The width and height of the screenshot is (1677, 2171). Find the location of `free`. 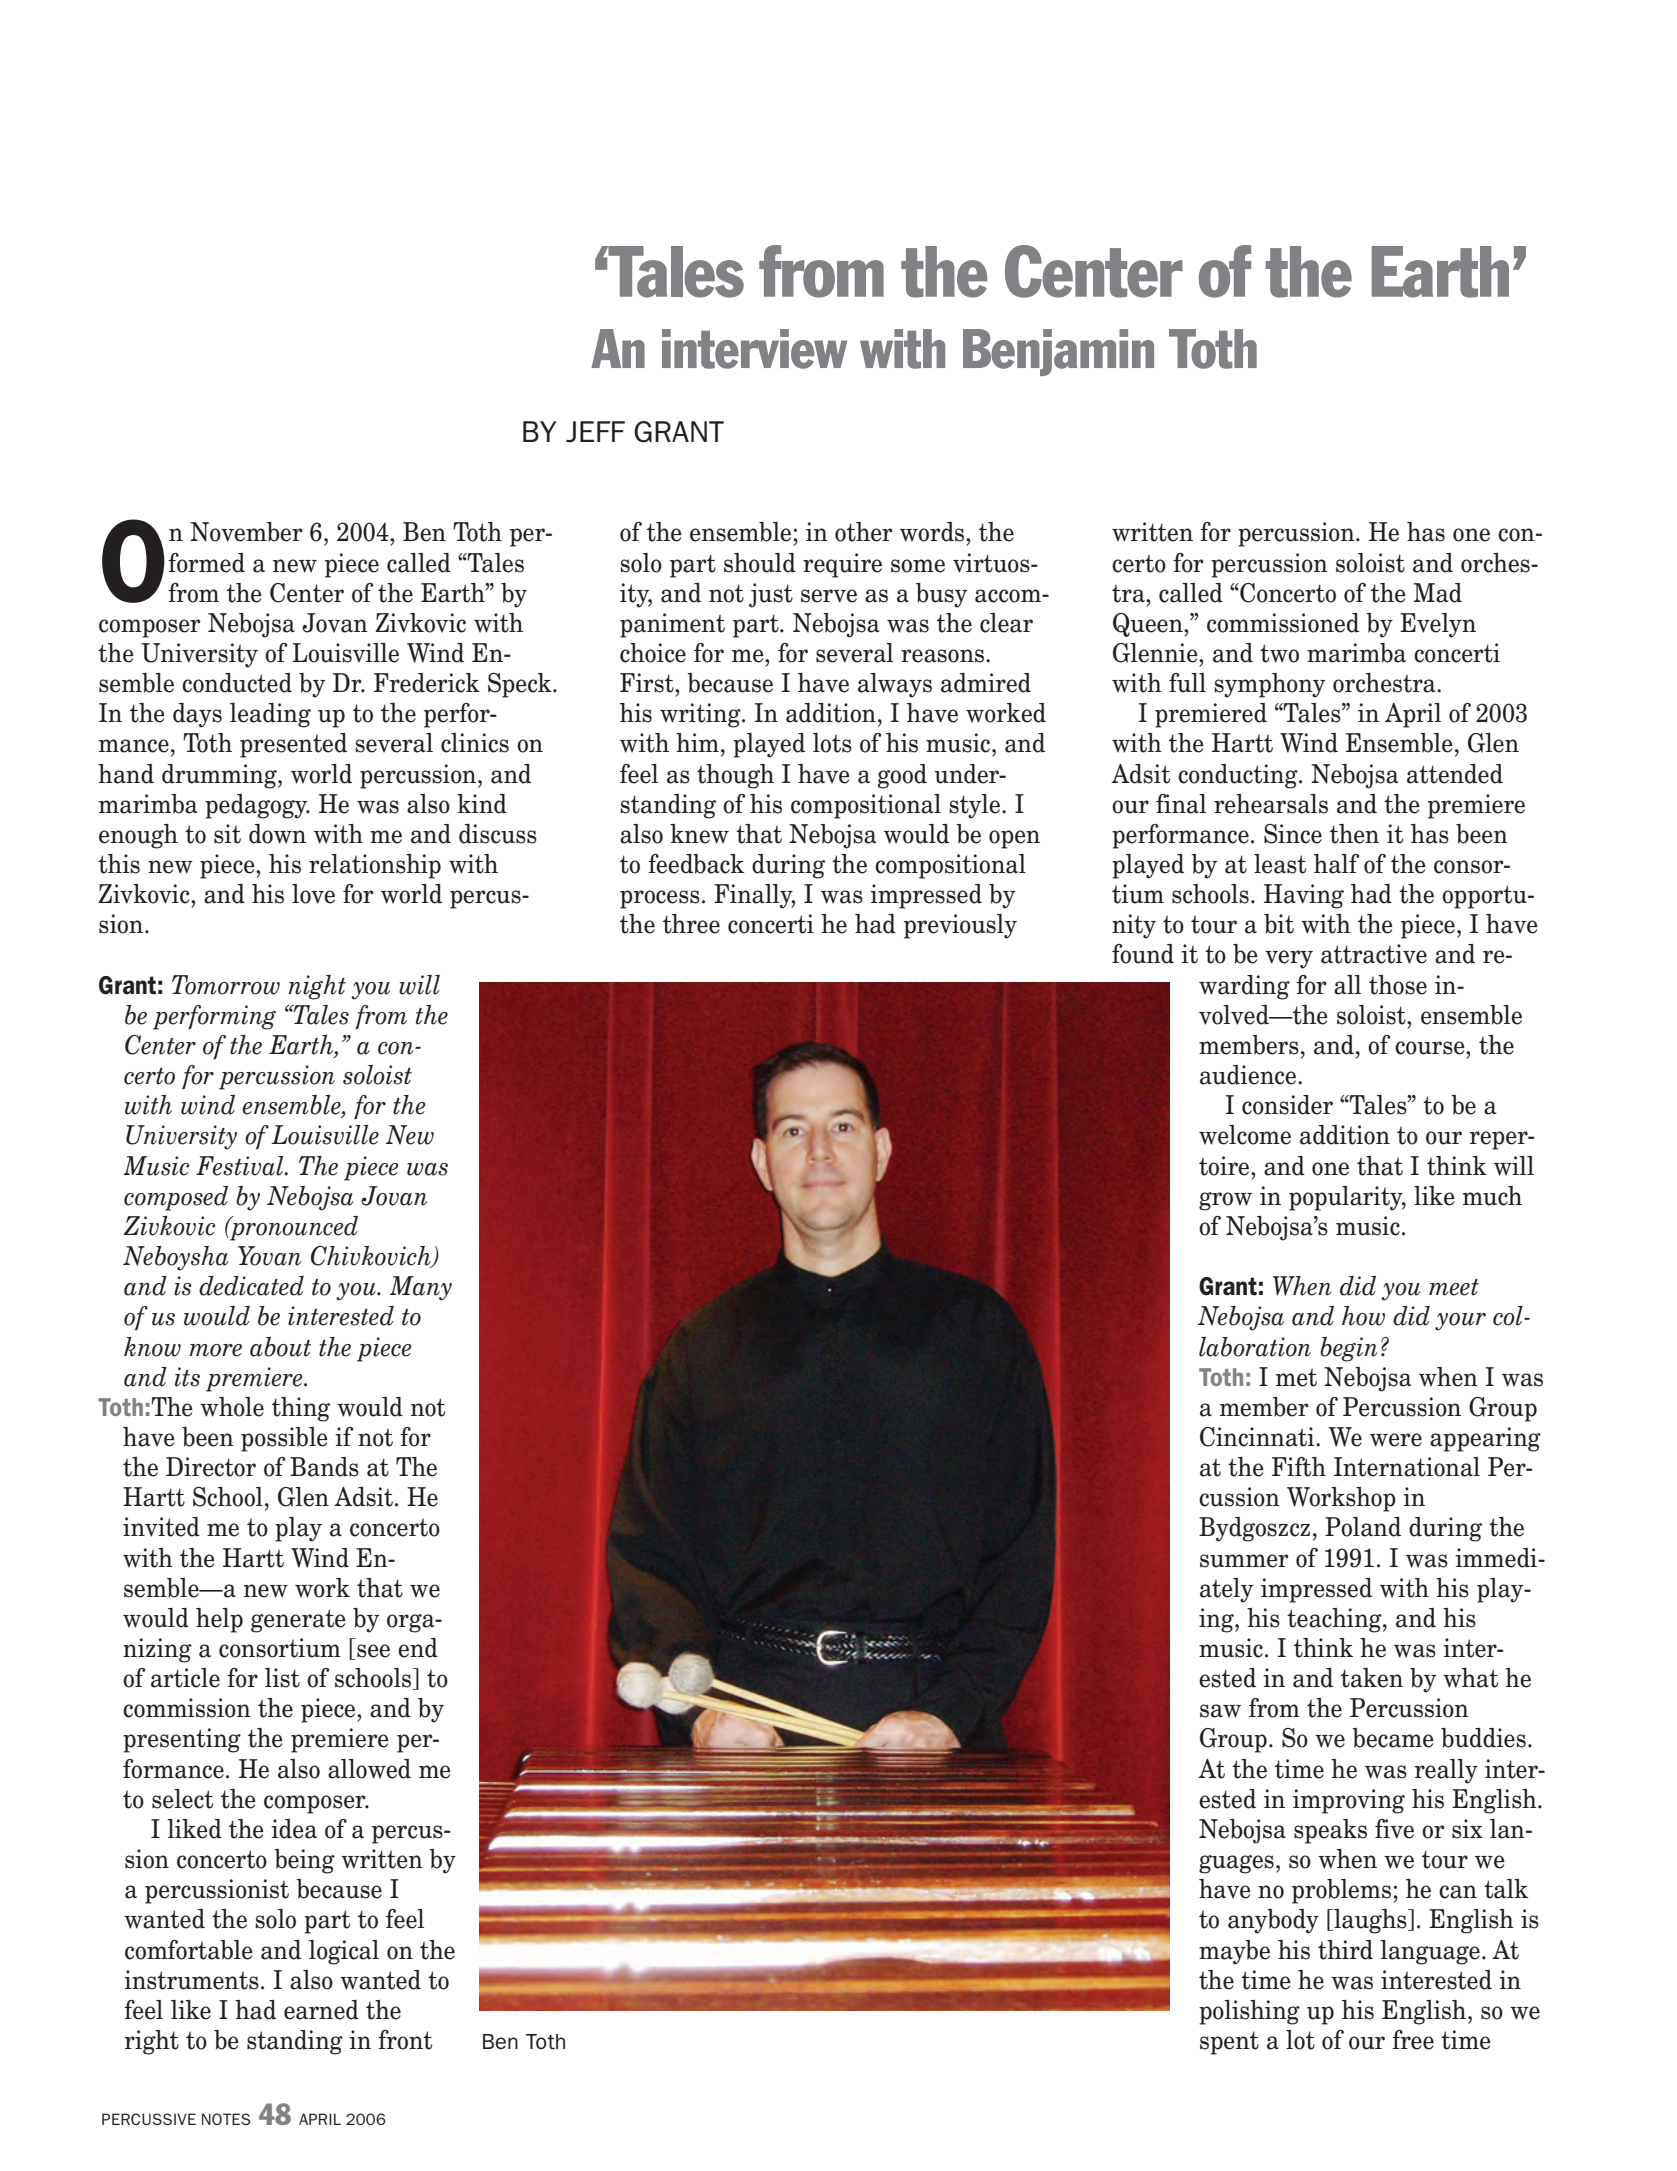

free is located at coordinates (1413, 2040).
